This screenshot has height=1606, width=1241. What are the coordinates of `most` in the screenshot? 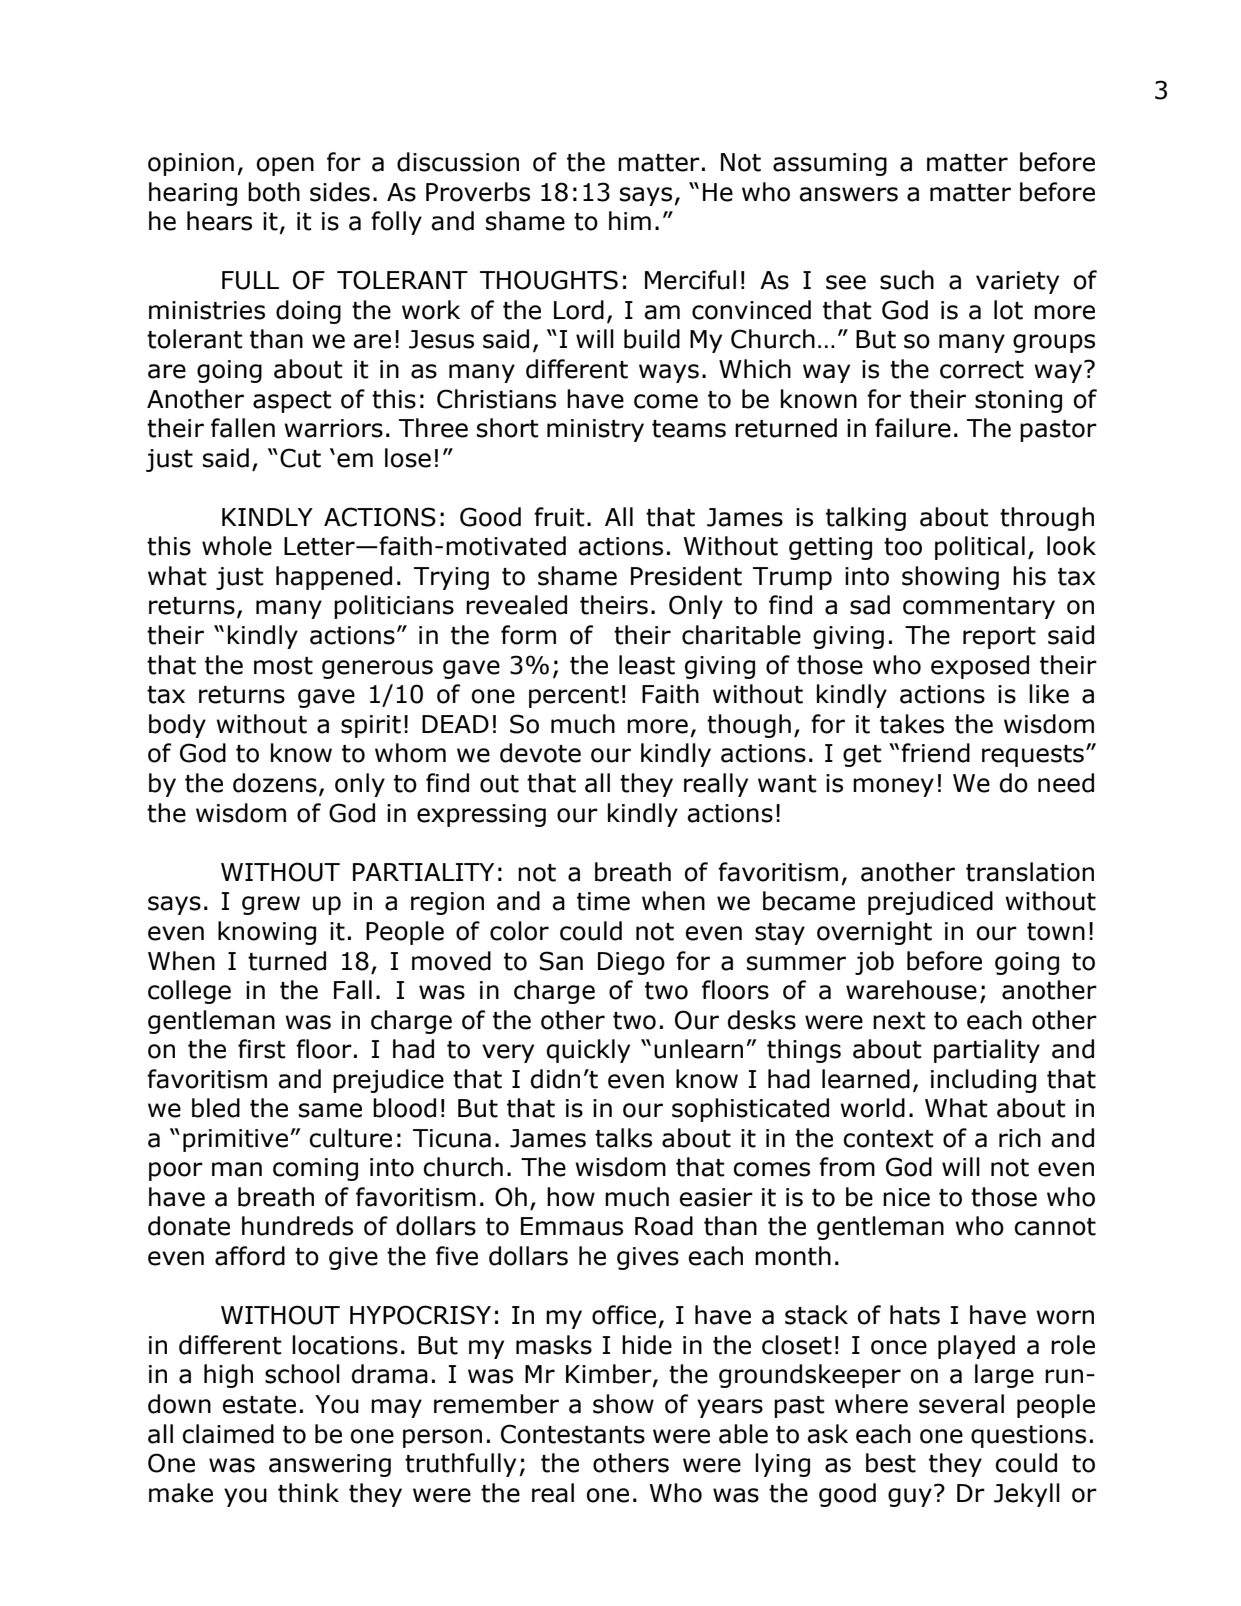 It's located at (283, 666).
